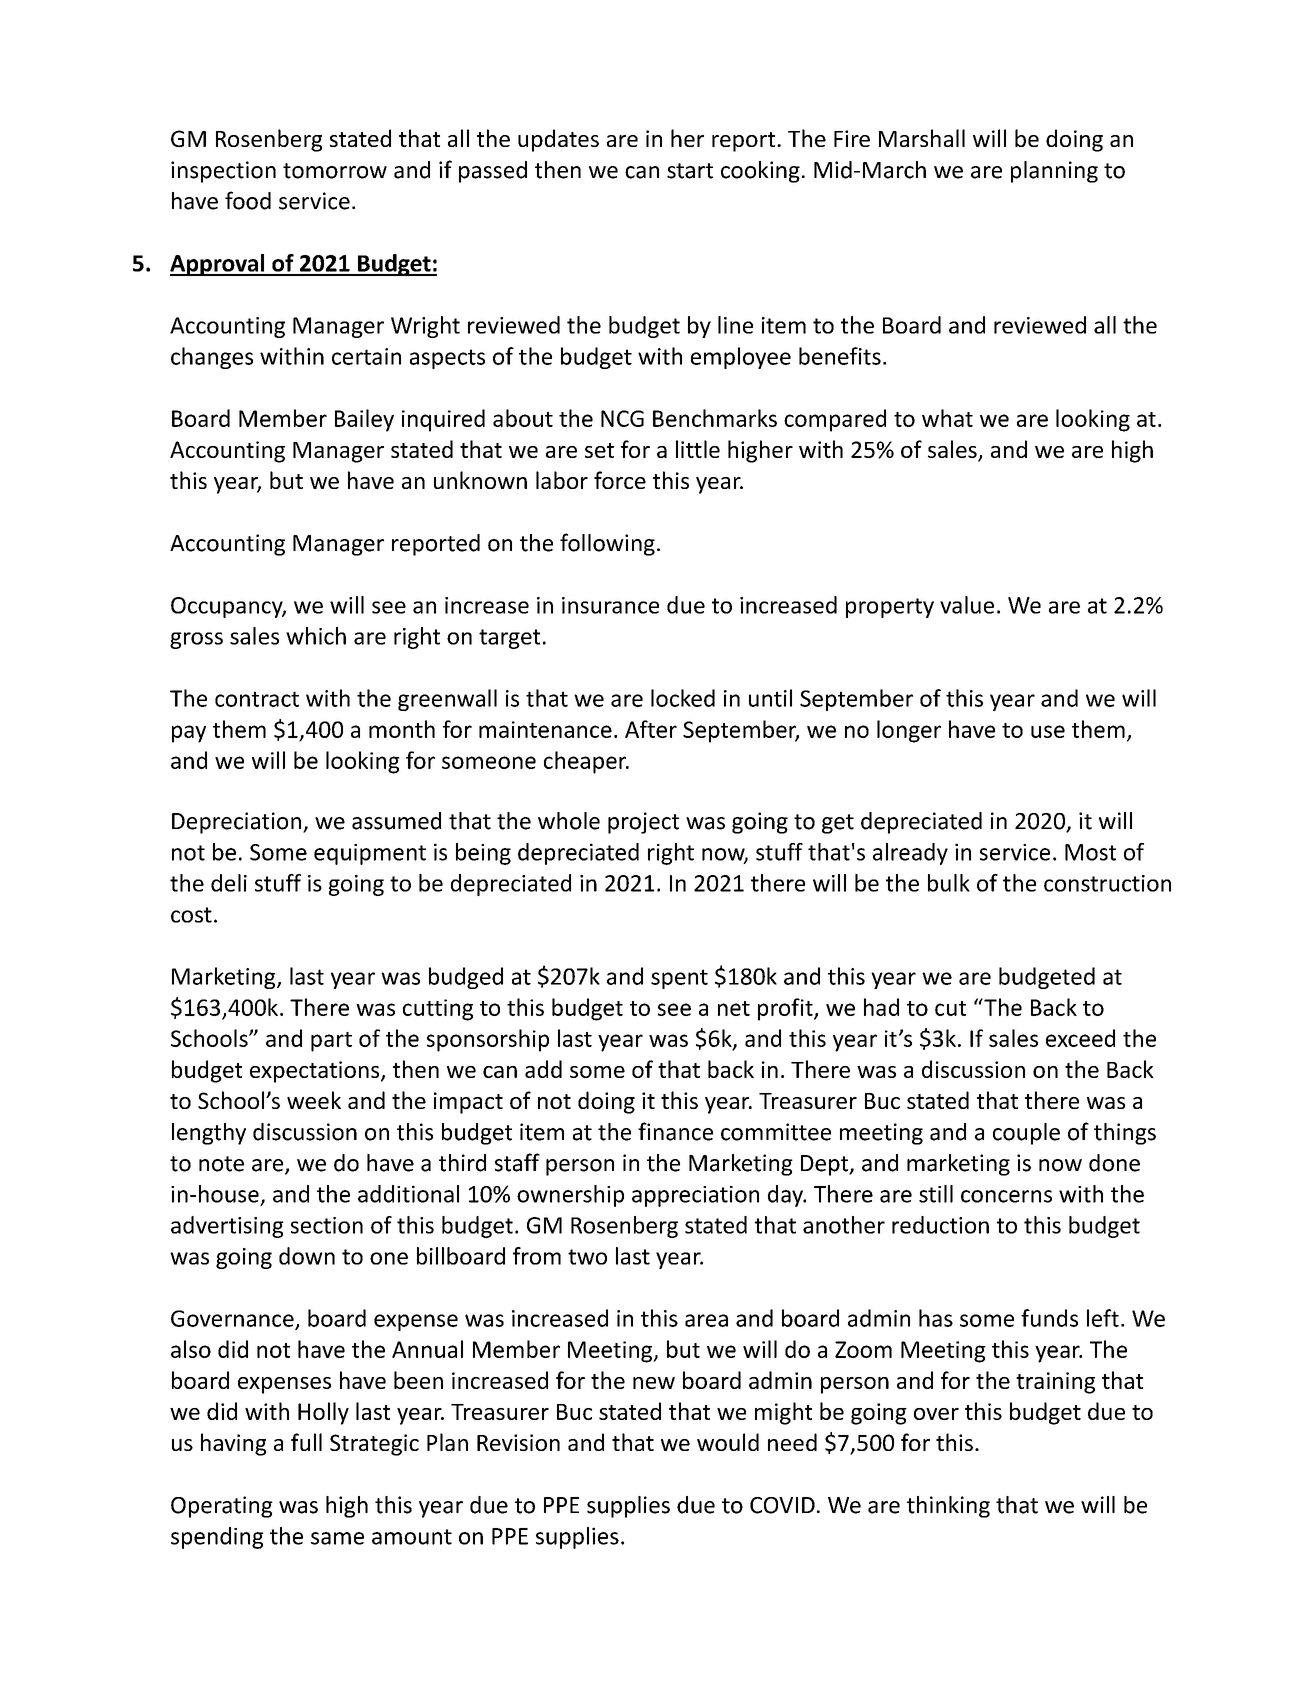 Image resolution: width=1299 pixels, height=1681 pixels. Describe the element at coordinates (948, 1507) in the screenshot. I see `thinking` at that location.
